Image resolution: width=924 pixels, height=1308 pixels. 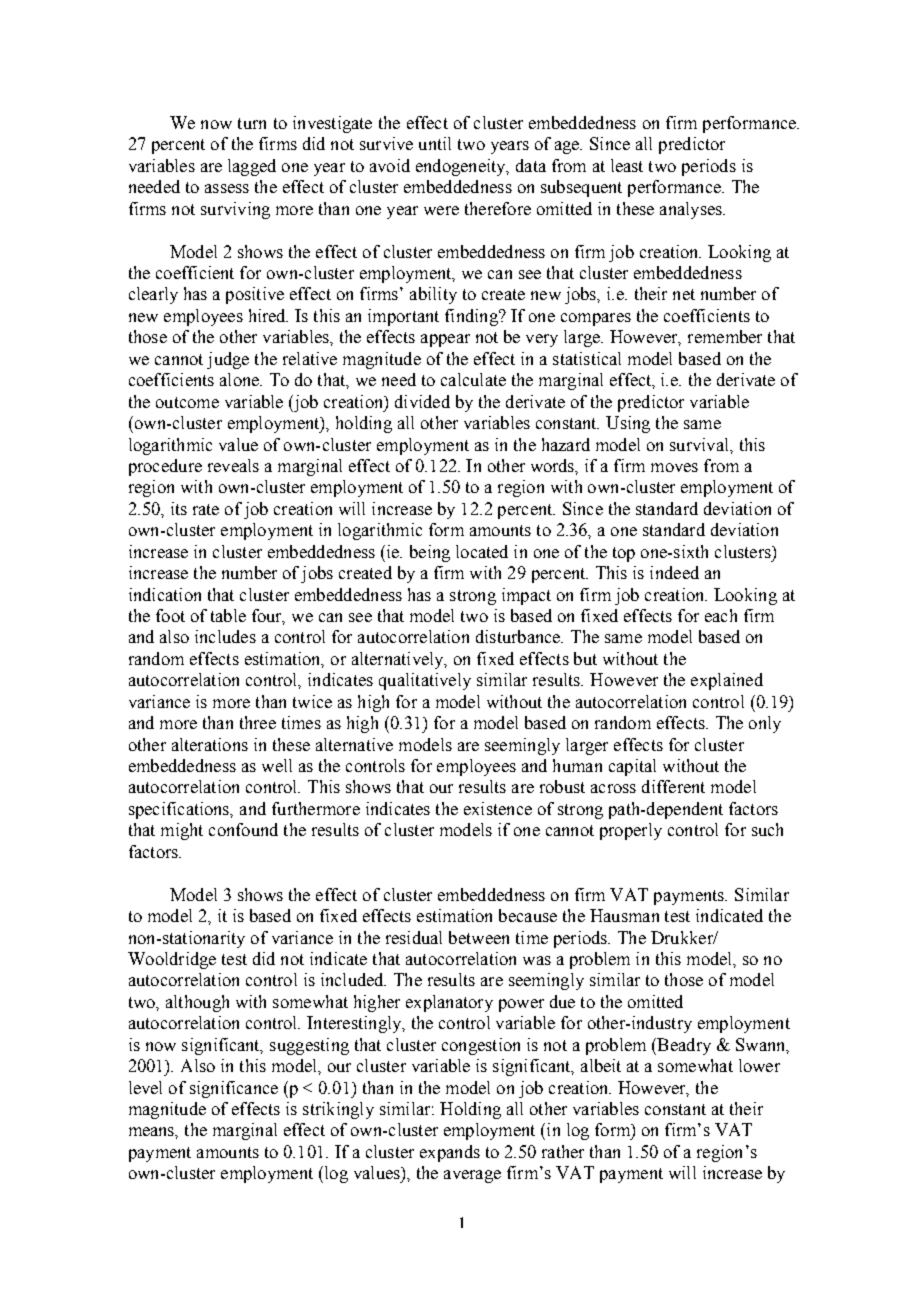 I want to click on rate, so click(x=206, y=509).
